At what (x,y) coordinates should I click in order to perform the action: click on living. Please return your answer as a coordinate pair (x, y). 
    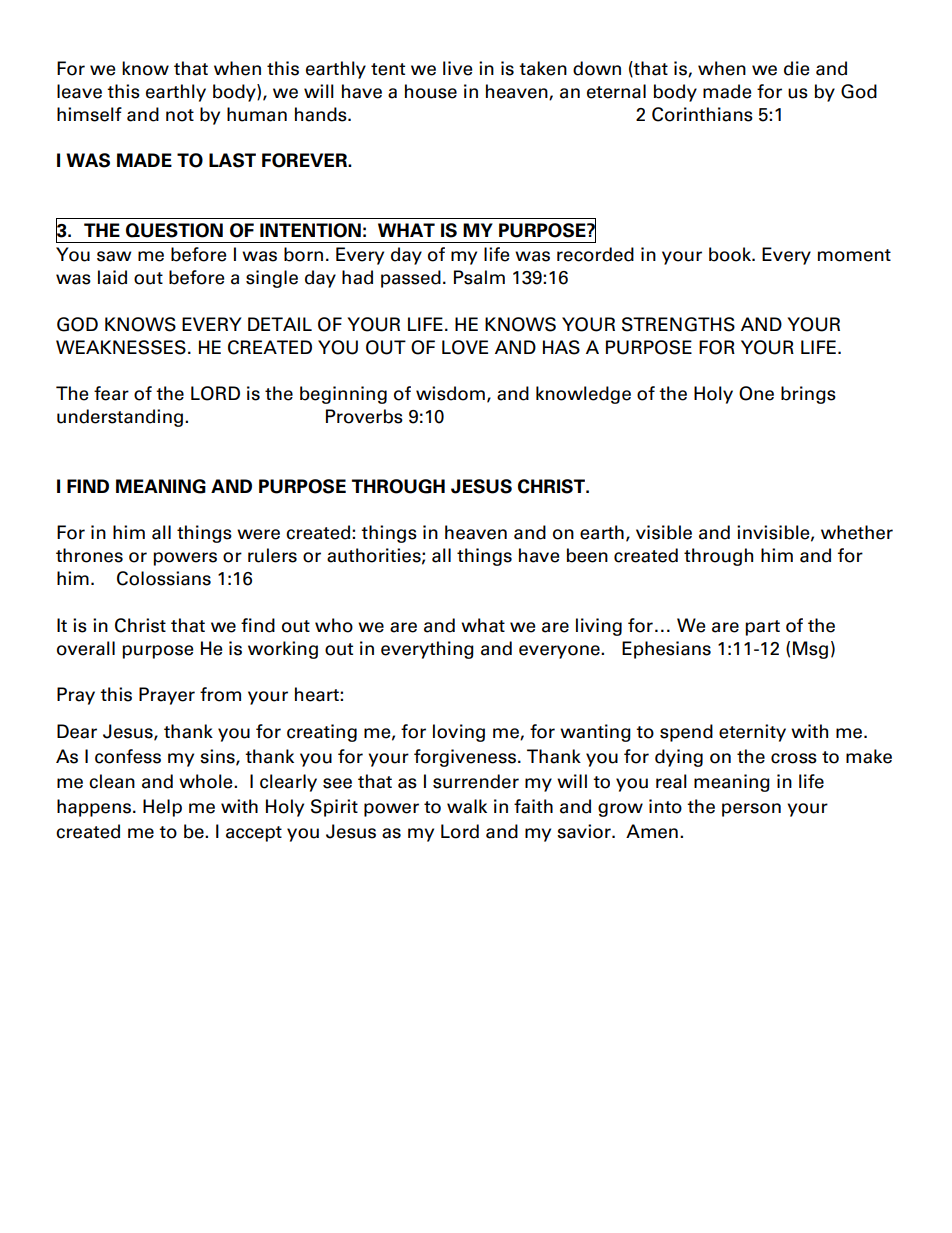
    Looking at the image, I should click on (599, 627).
